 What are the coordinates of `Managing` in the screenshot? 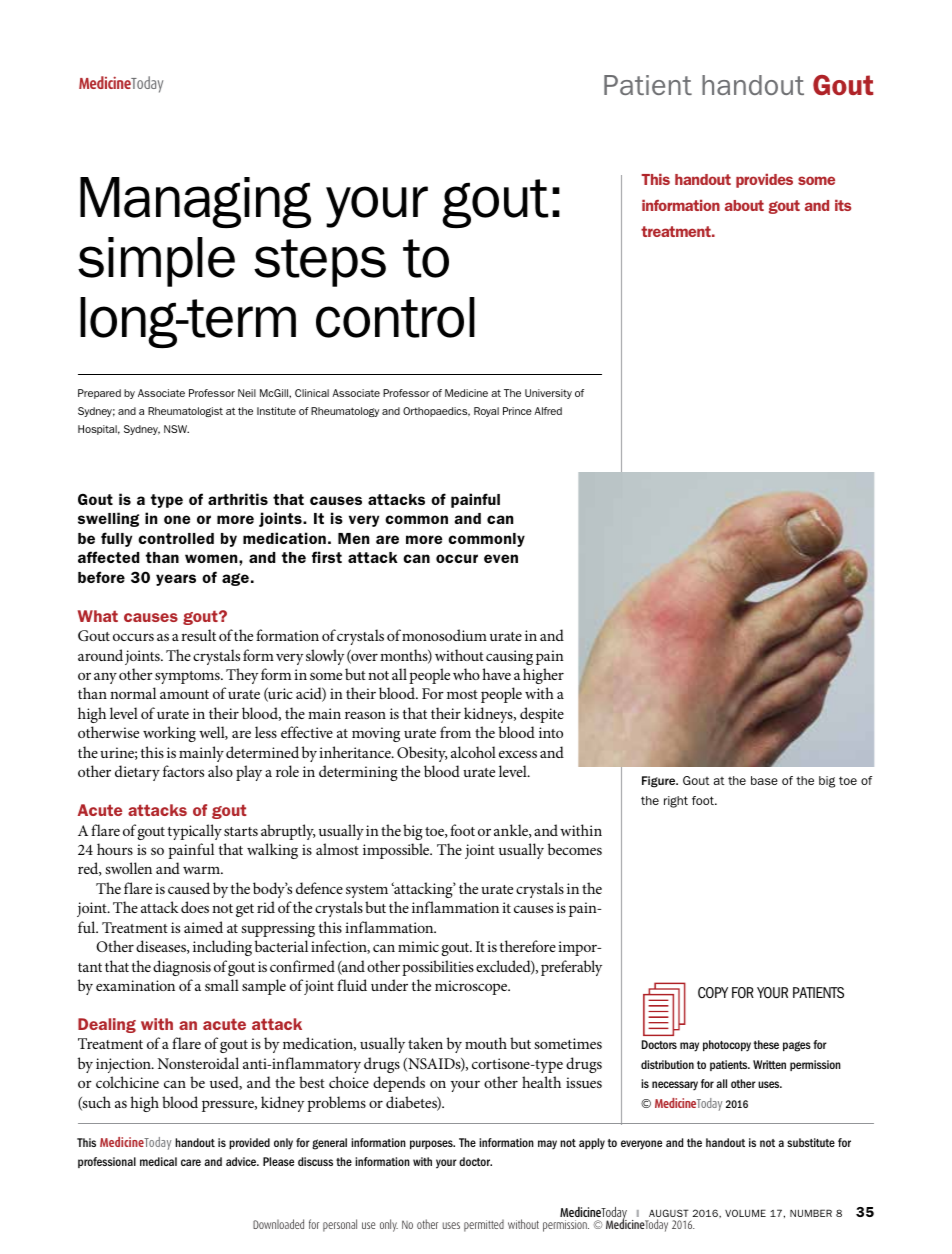 It's located at (195, 202).
